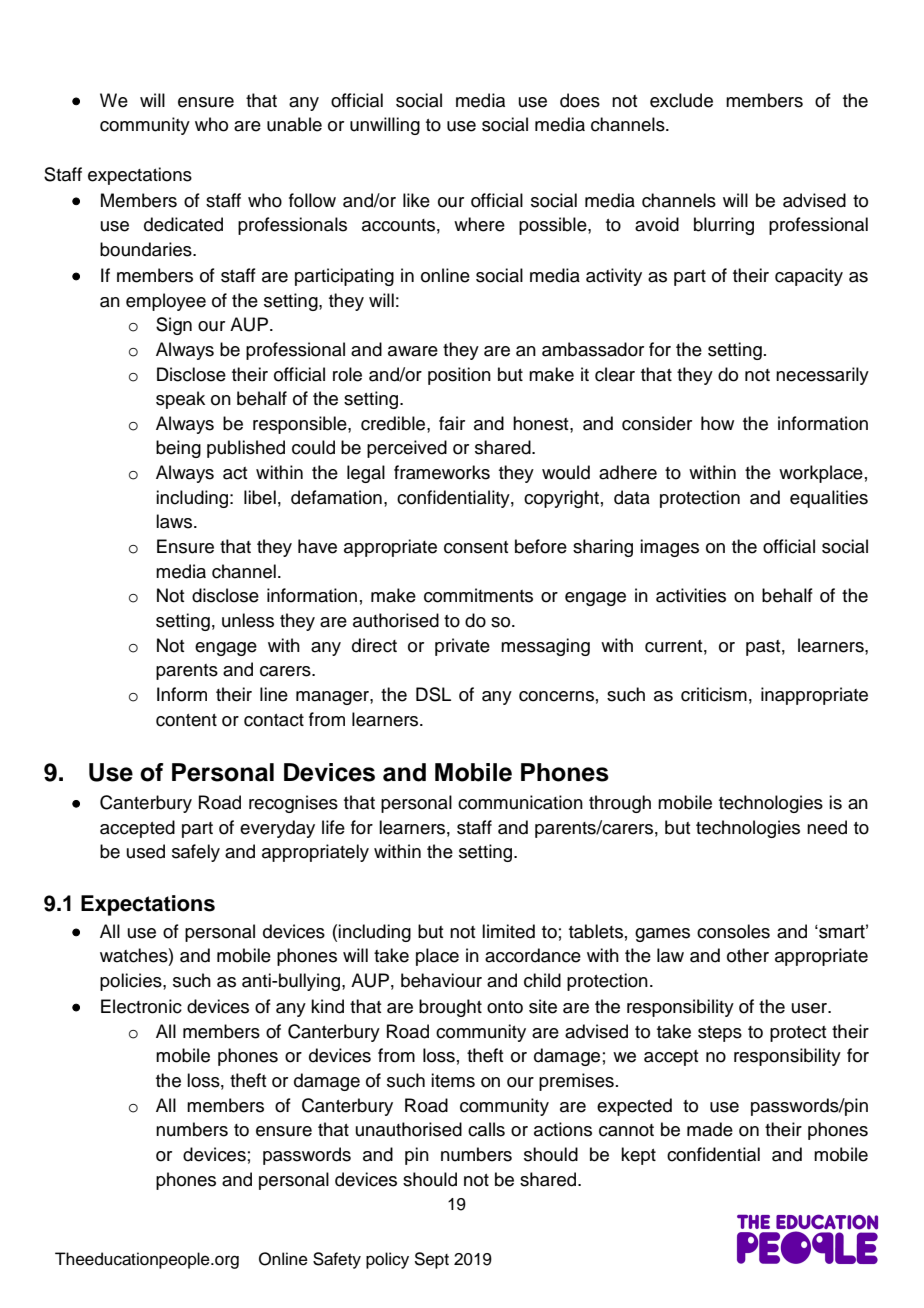  Describe the element at coordinates (337, 1260) in the page. I see `Safety` at that location.
